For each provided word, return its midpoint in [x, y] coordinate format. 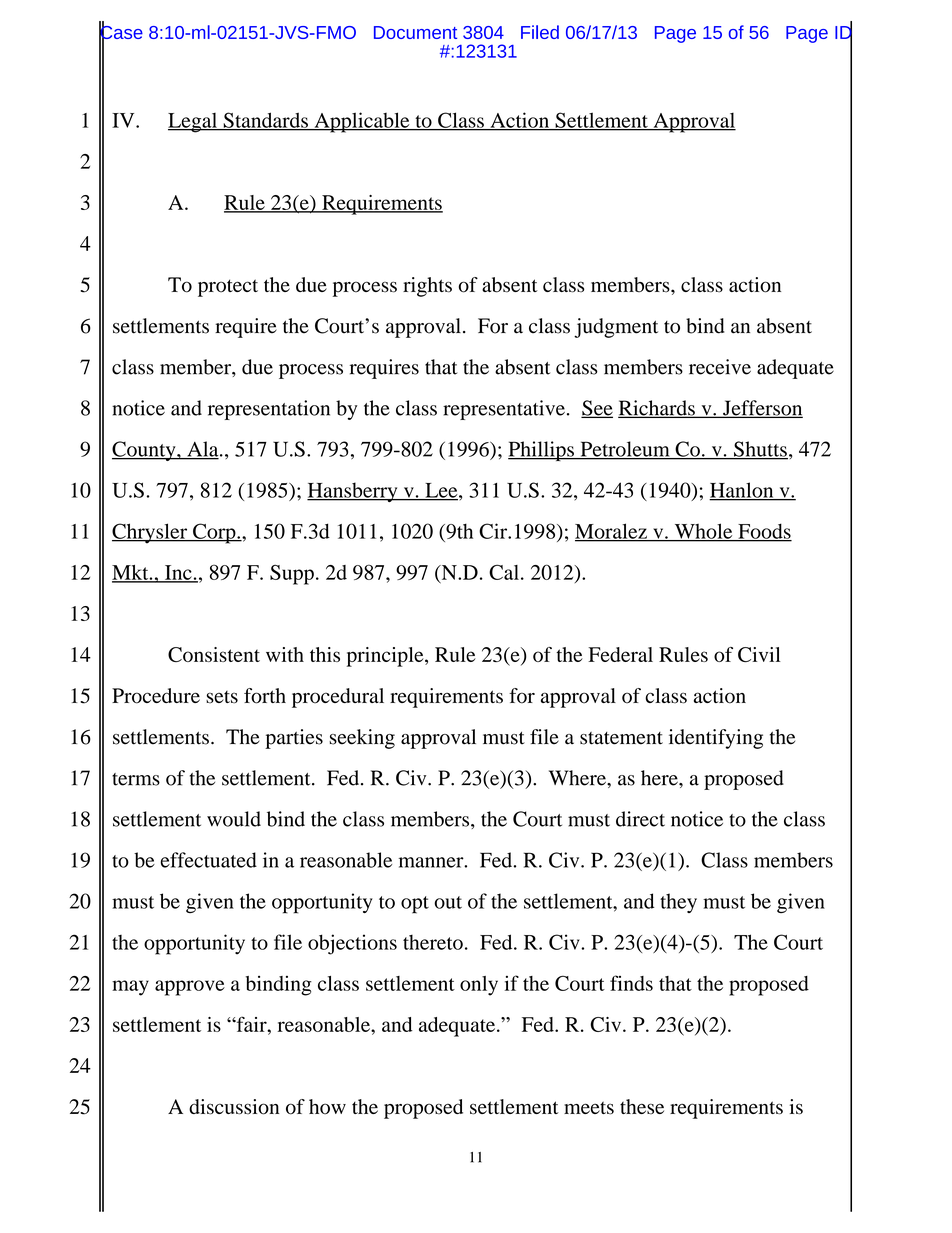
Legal [194, 123]
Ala [203, 450]
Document [415, 32]
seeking [362, 739]
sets [222, 697]
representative [504, 410]
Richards [657, 409]
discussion [234, 1107]
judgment [616, 328]
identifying [716, 739]
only [479, 986]
